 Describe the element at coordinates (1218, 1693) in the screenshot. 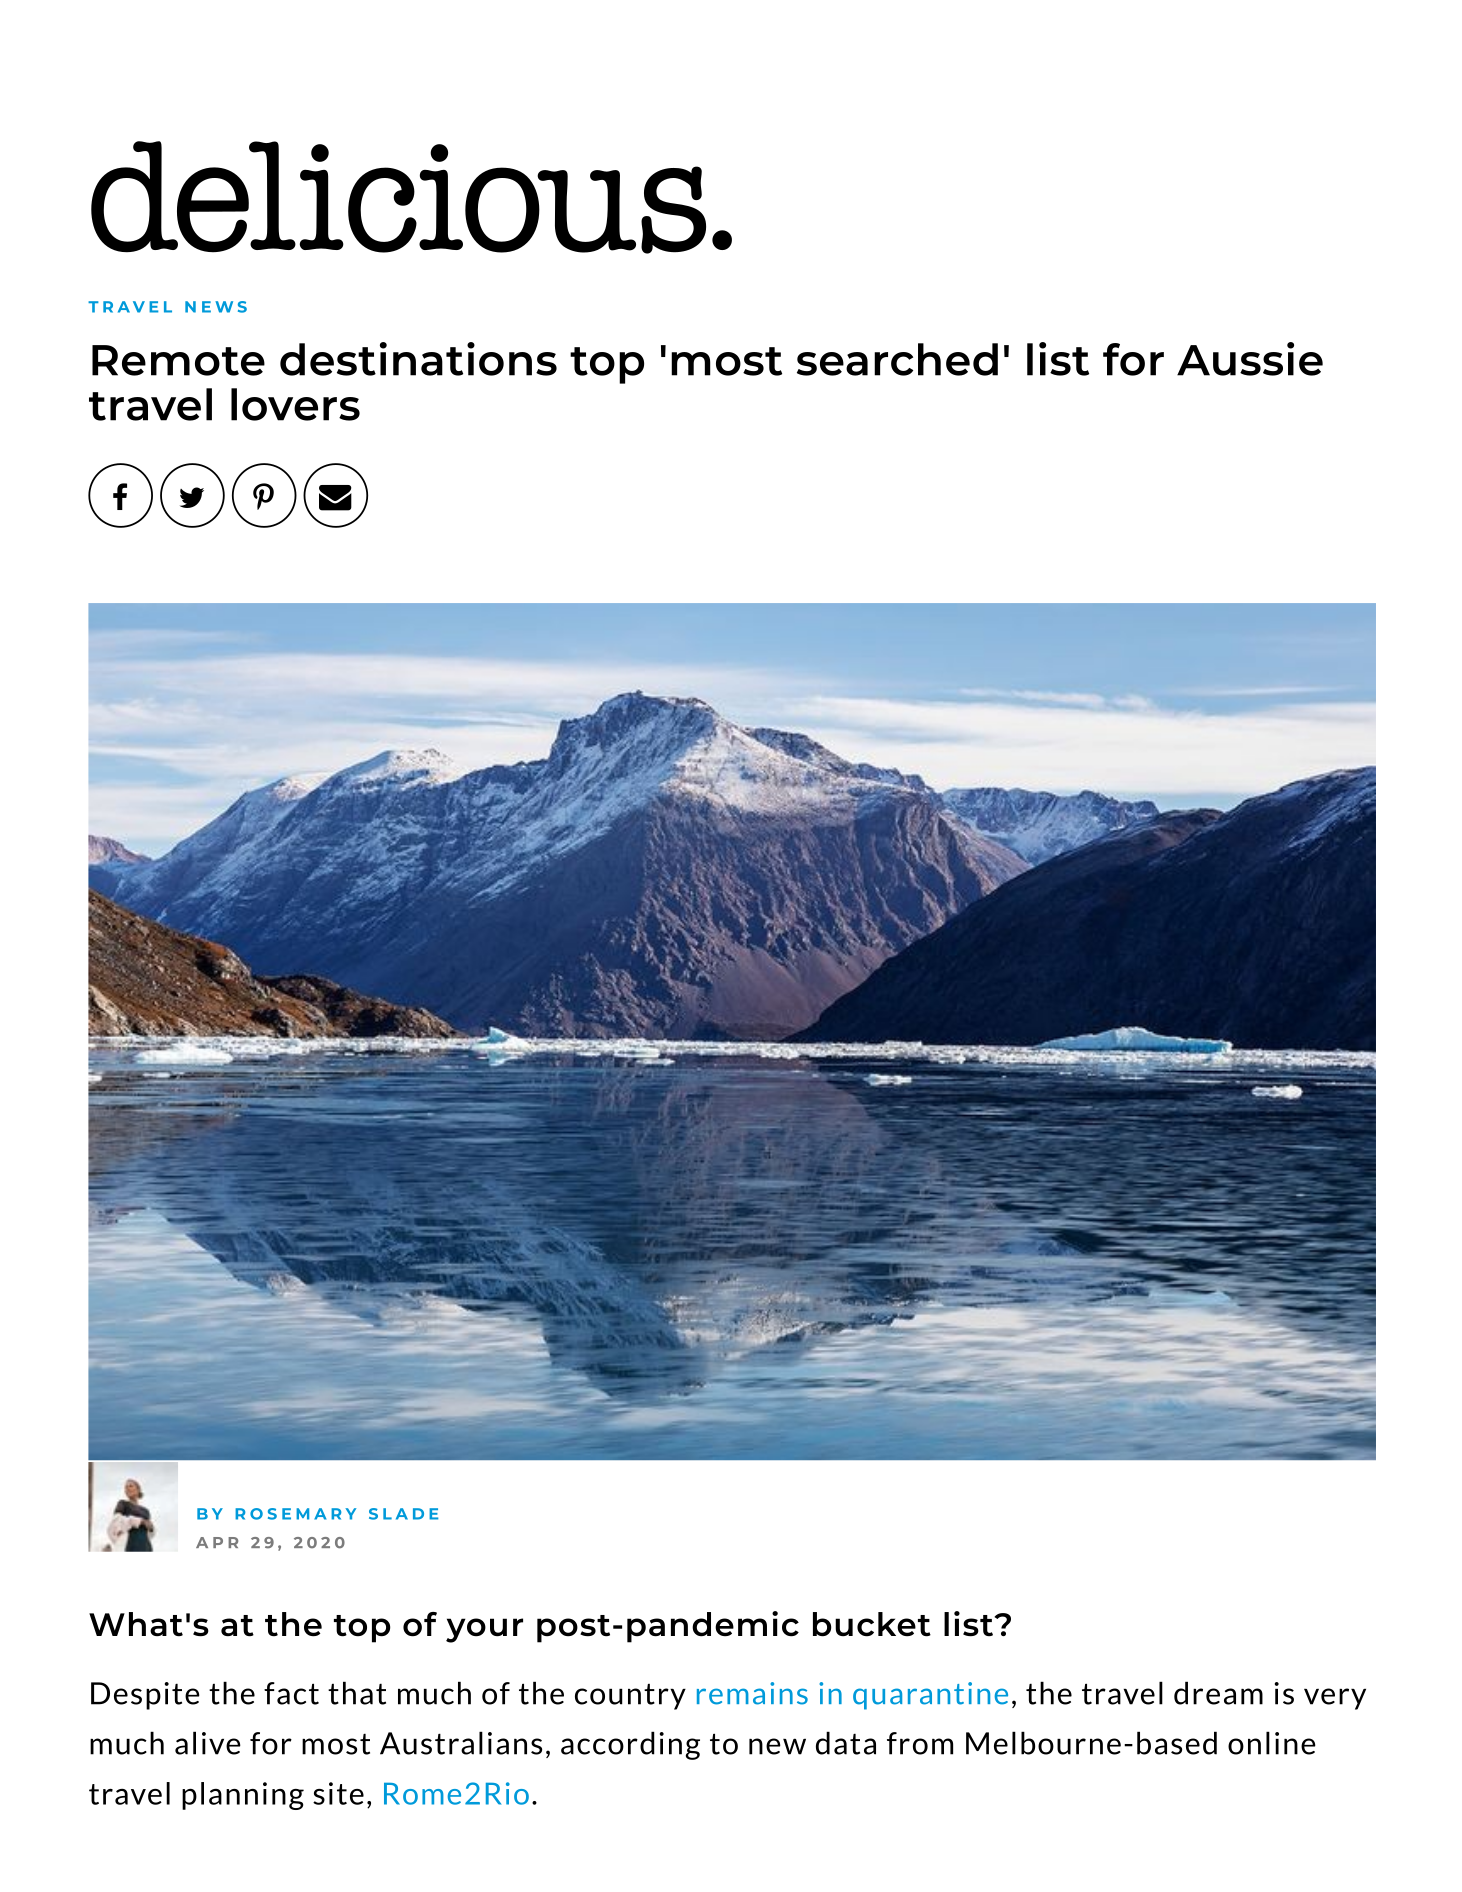

I see `dream` at that location.
